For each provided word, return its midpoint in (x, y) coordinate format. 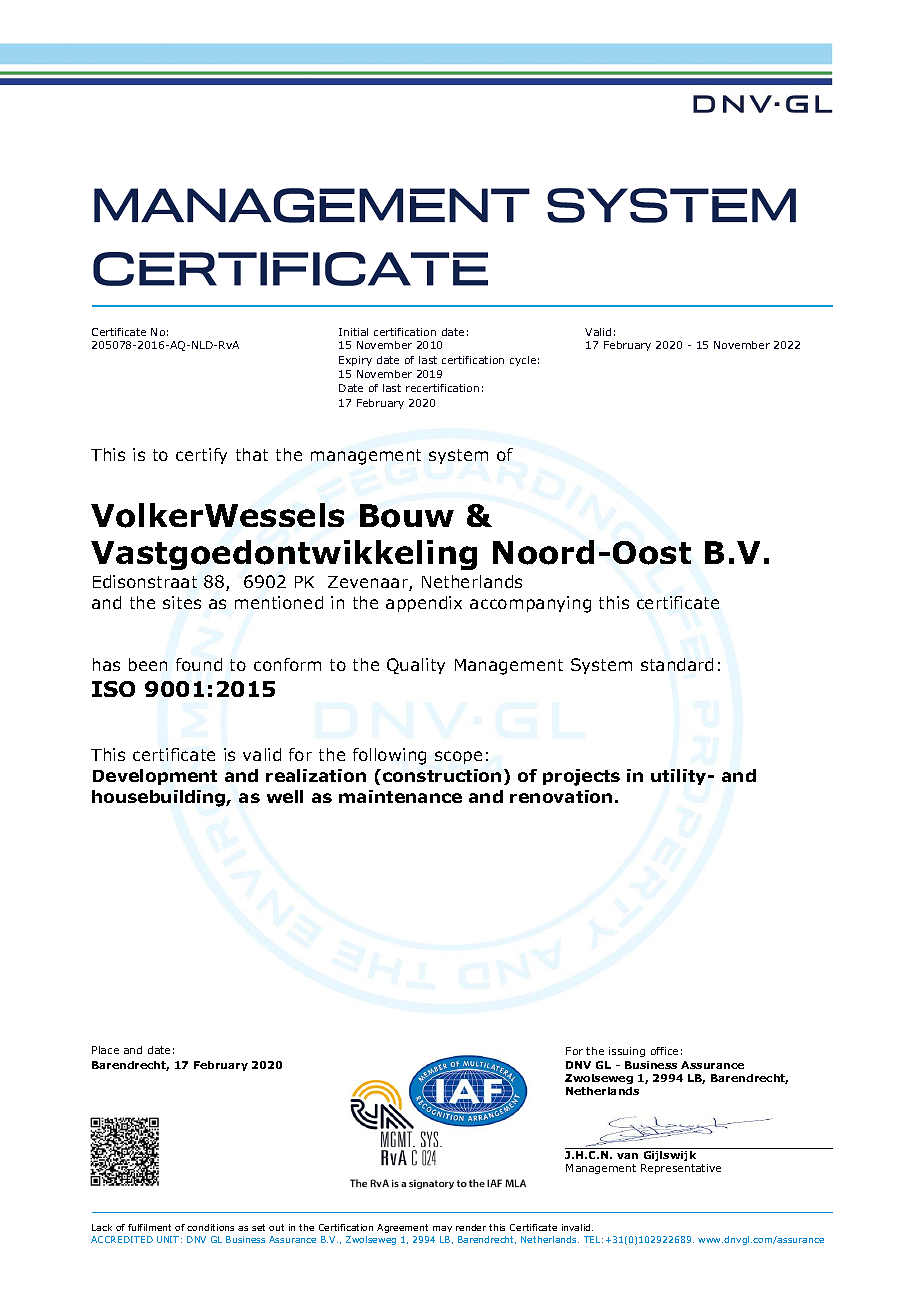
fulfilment (149, 1227)
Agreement (402, 1228)
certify (201, 456)
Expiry (355, 361)
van (627, 1156)
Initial (353, 332)
